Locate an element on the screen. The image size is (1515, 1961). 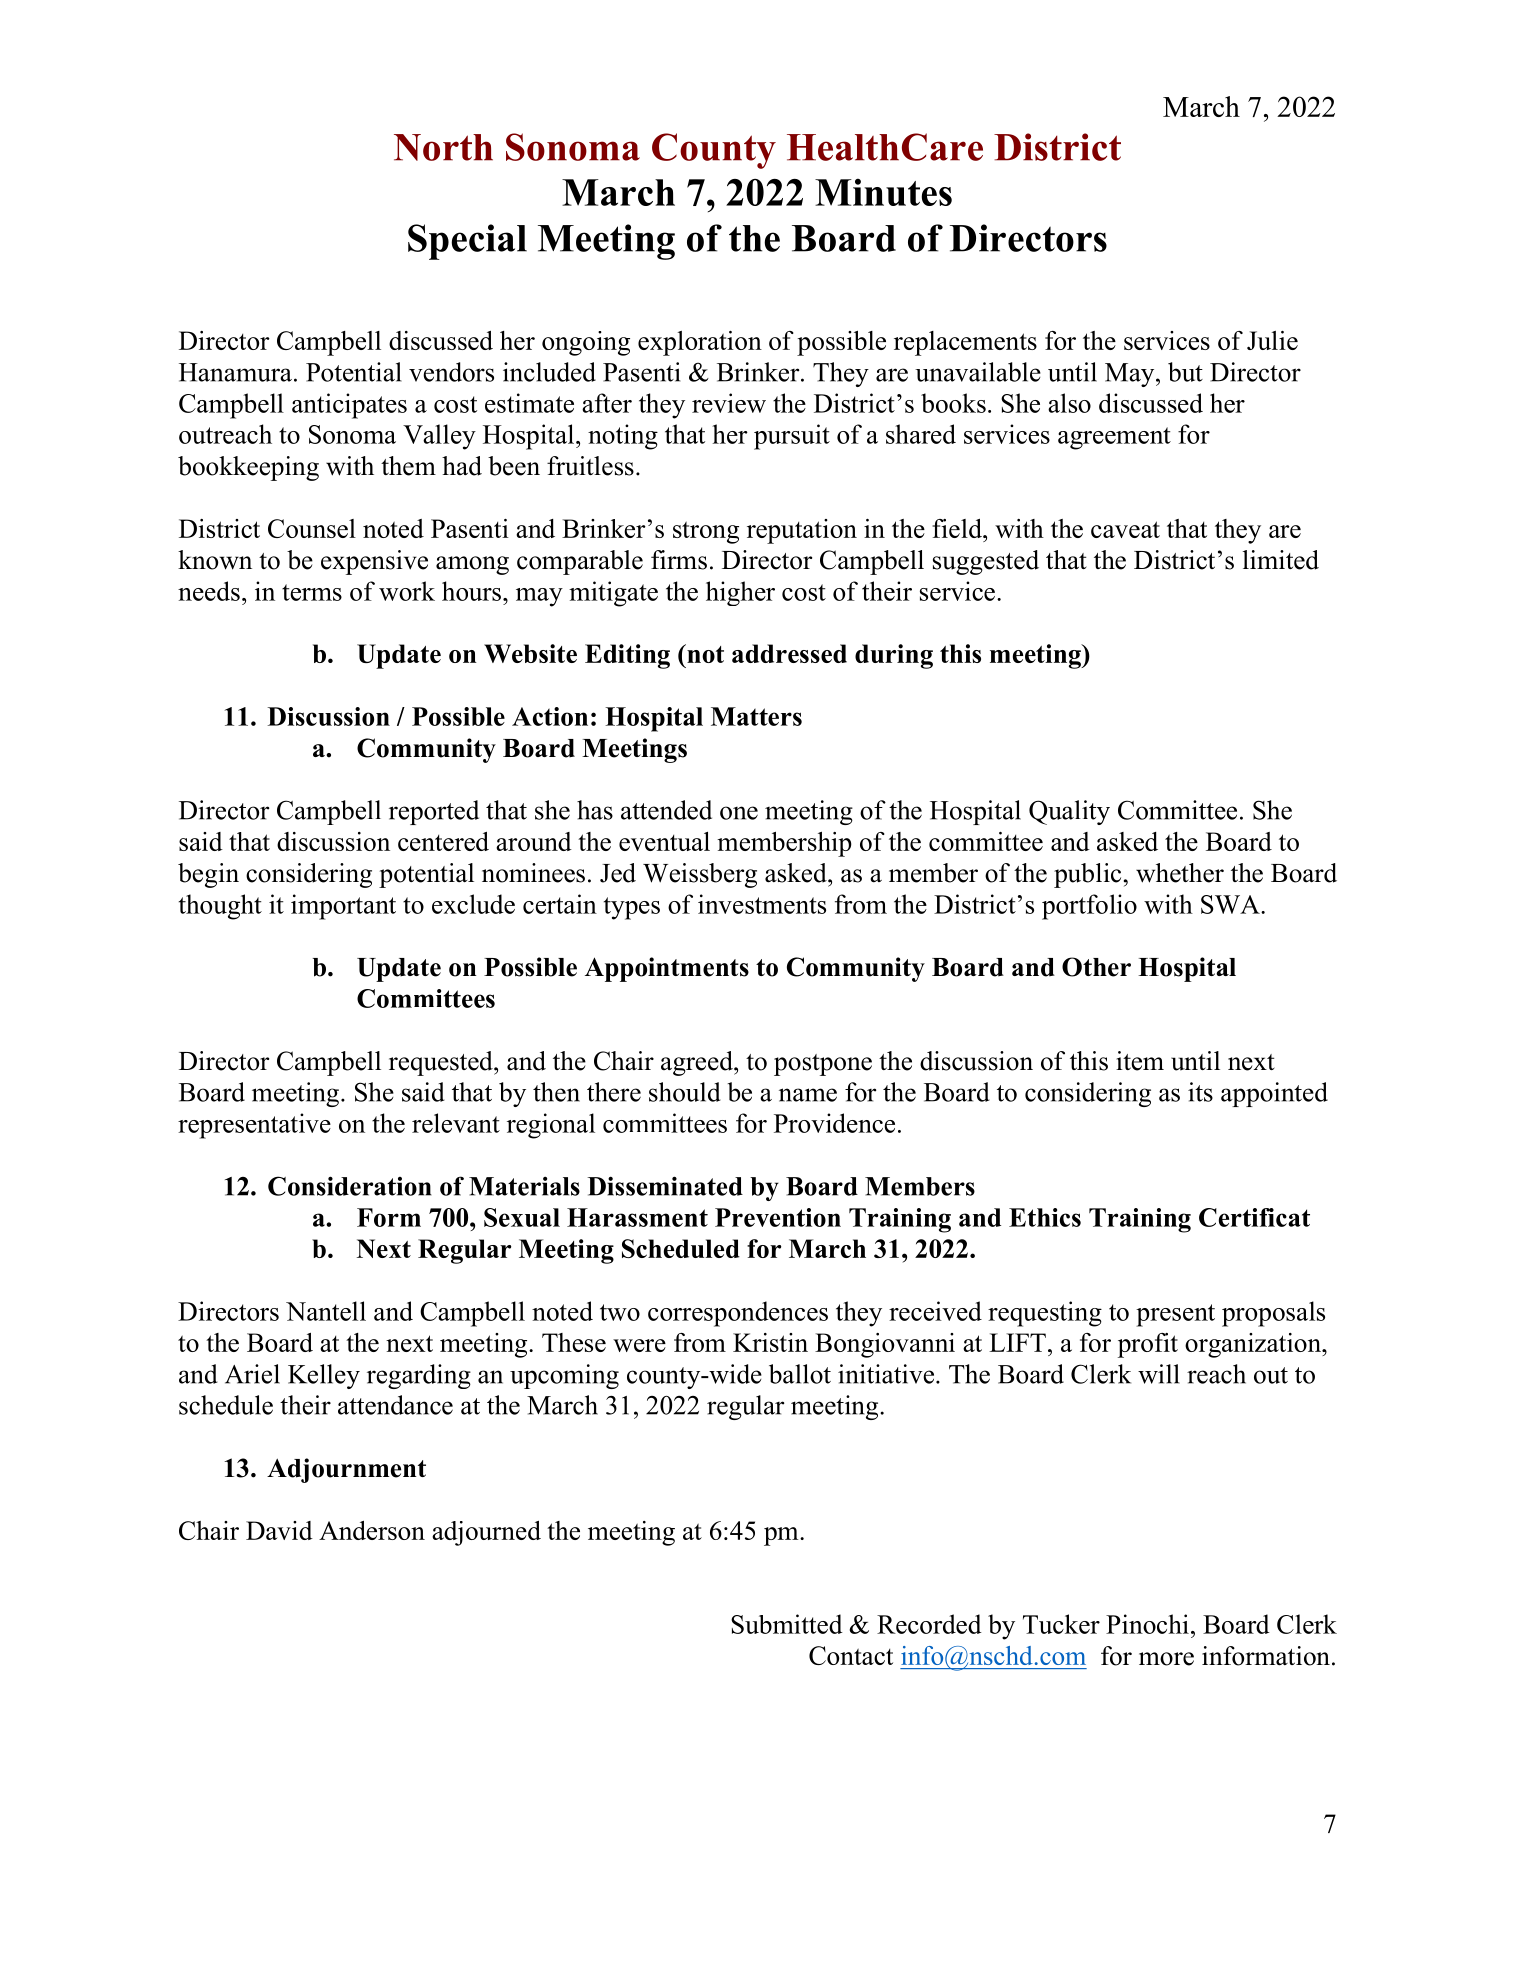
Minutes is located at coordinates (883, 192).
